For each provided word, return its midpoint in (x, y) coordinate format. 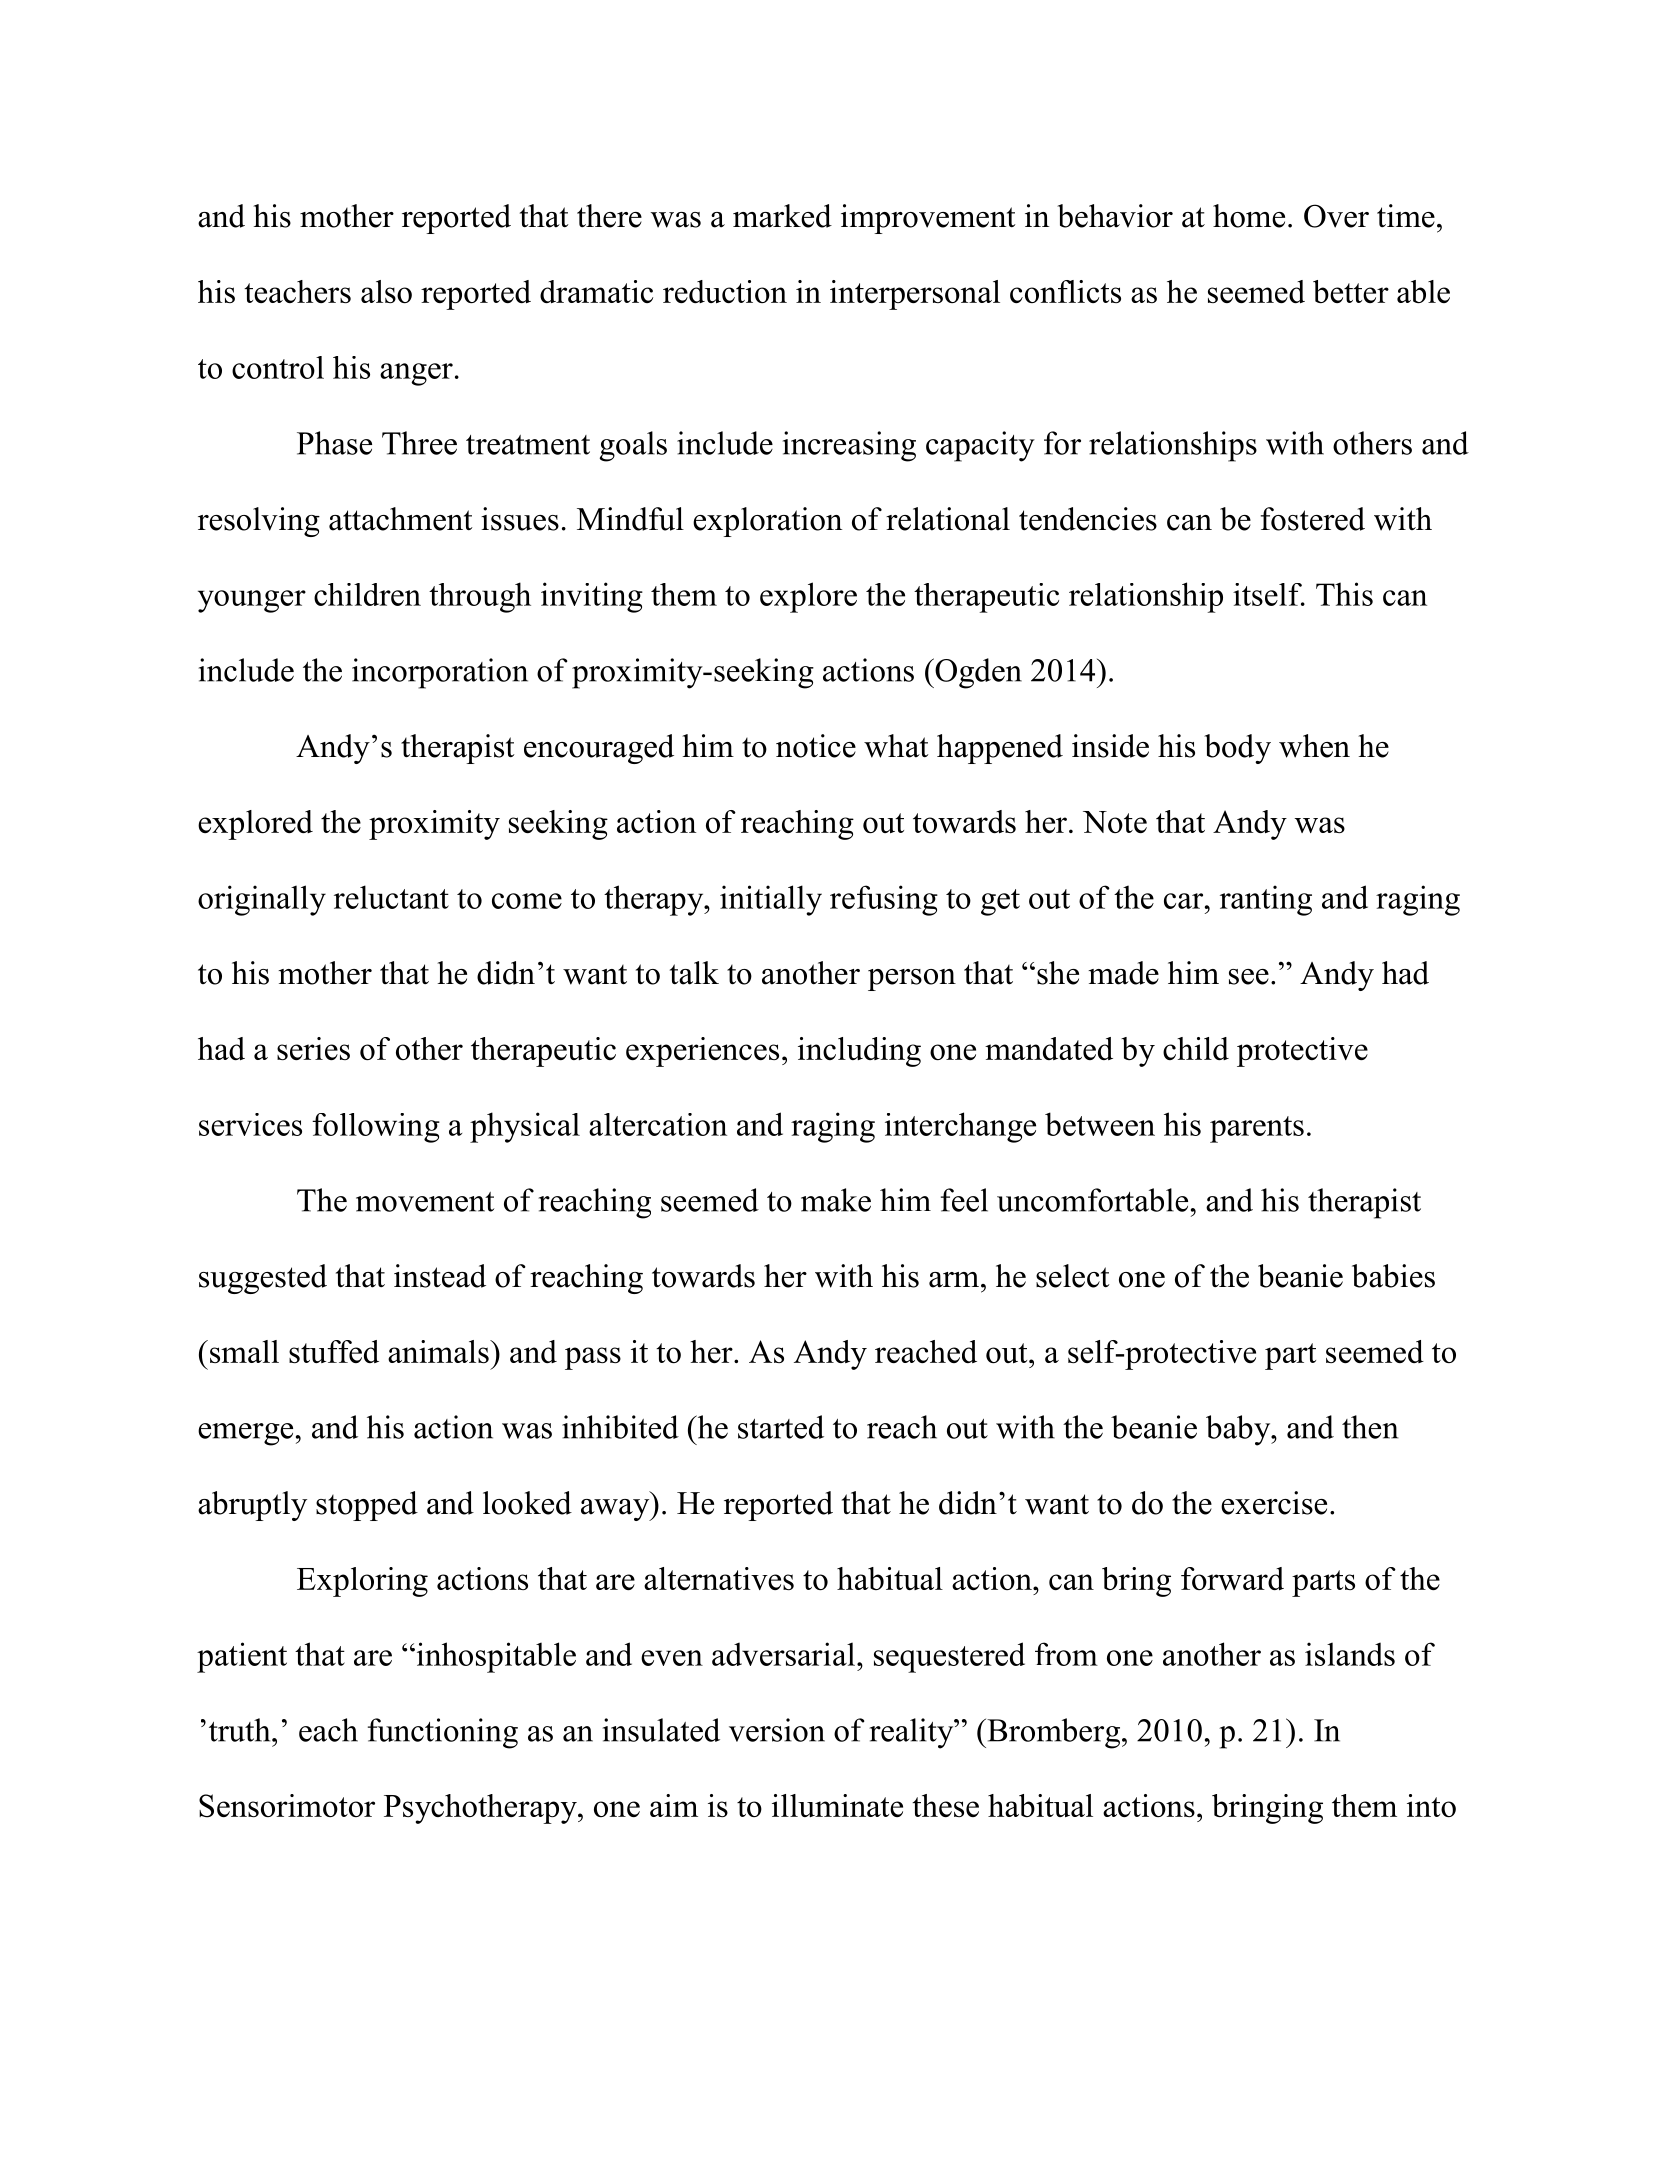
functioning (443, 1733)
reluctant (391, 897)
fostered (1313, 519)
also (386, 291)
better (1351, 291)
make (836, 1200)
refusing (884, 900)
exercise (1274, 1503)
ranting (1266, 900)
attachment (401, 519)
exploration (767, 522)
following (376, 1128)
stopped (367, 1506)
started (781, 1427)
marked (782, 216)
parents (1257, 1129)
